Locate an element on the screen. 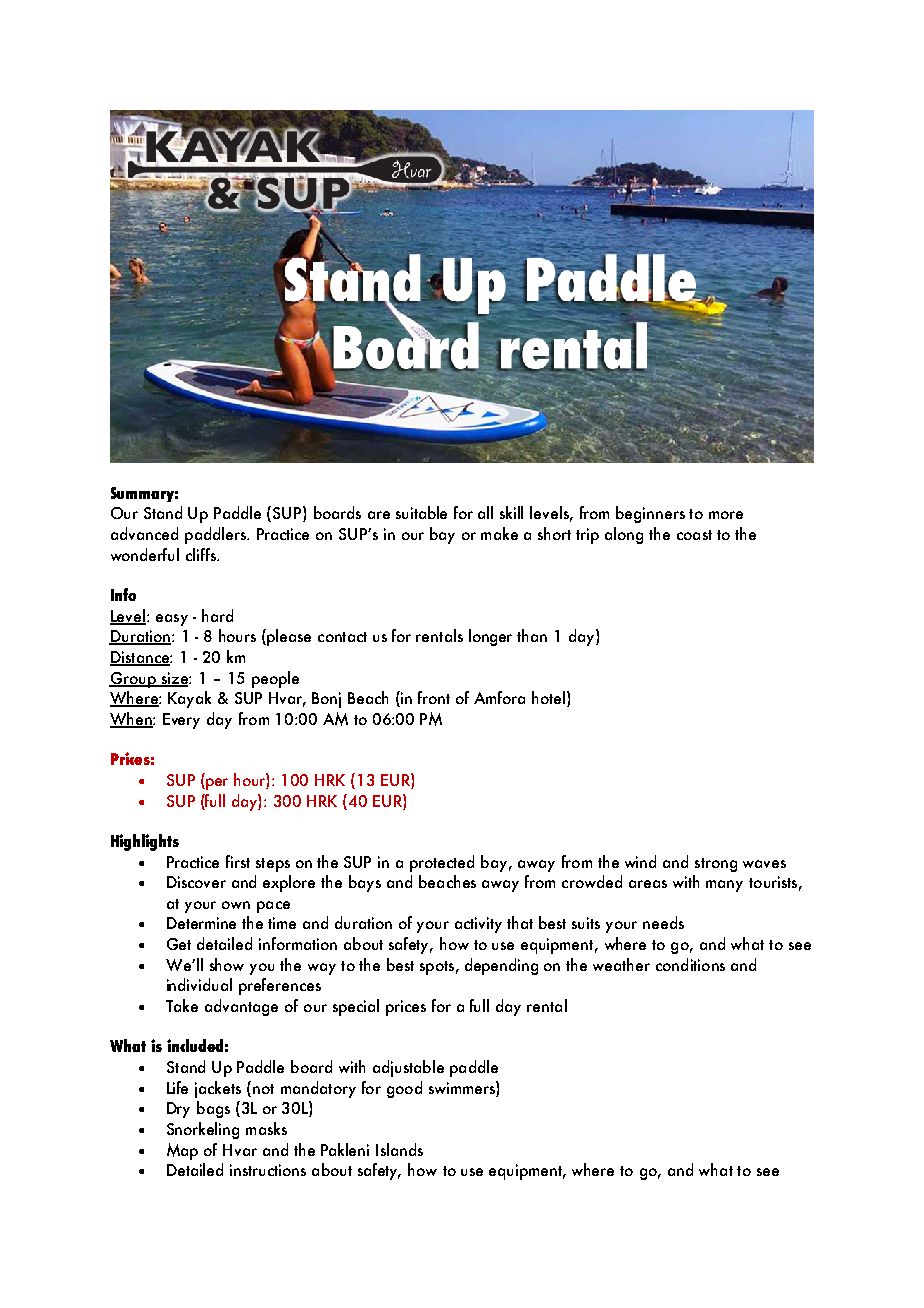 The image size is (924, 1308). conditions is located at coordinates (690, 964).
